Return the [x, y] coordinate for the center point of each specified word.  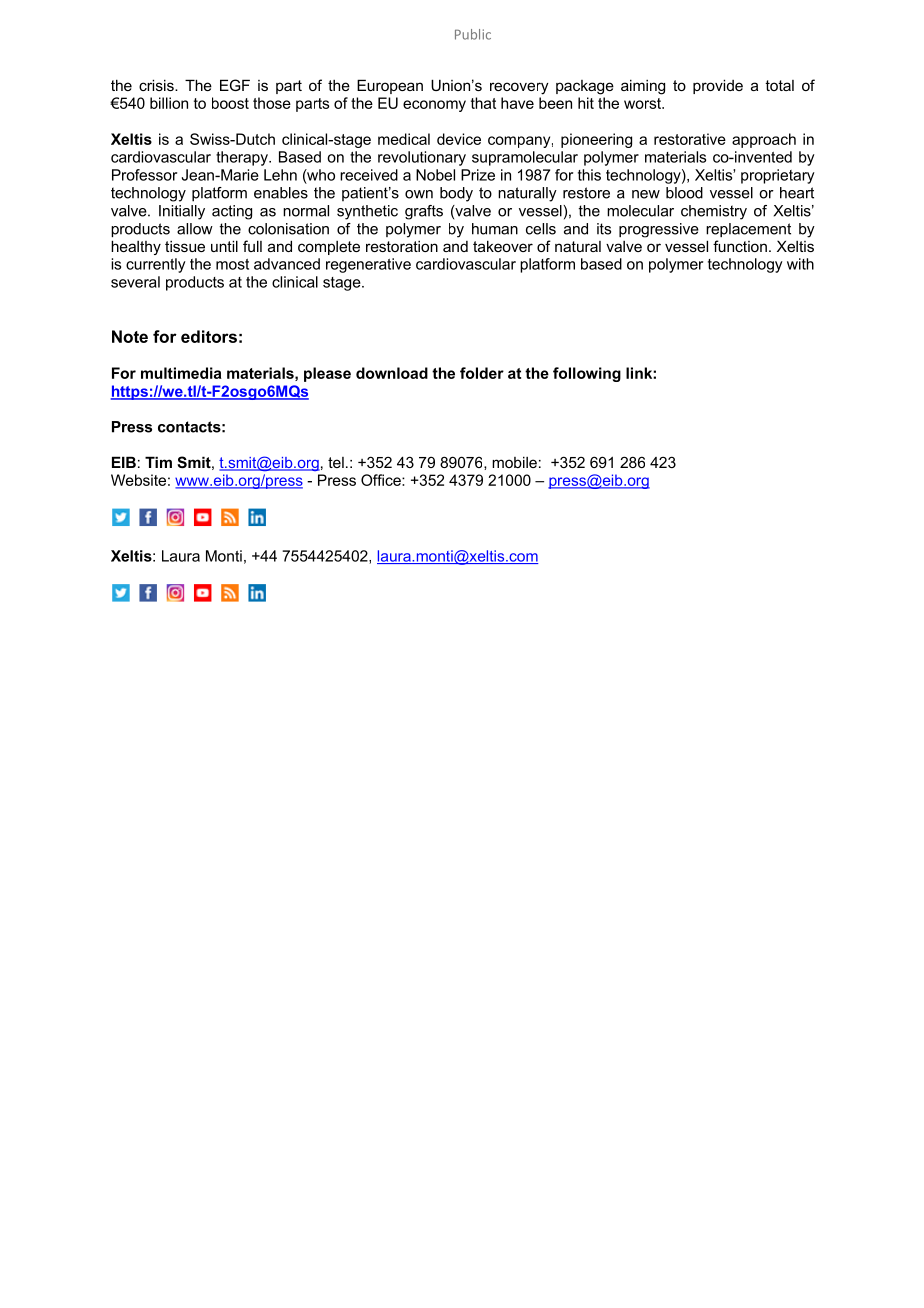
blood [684, 193]
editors [209, 336]
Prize [478, 175]
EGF [235, 85]
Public [473, 34]
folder [482, 373]
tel [336, 462]
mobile [514, 462]
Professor [144, 175]
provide [718, 86]
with [800, 264]
